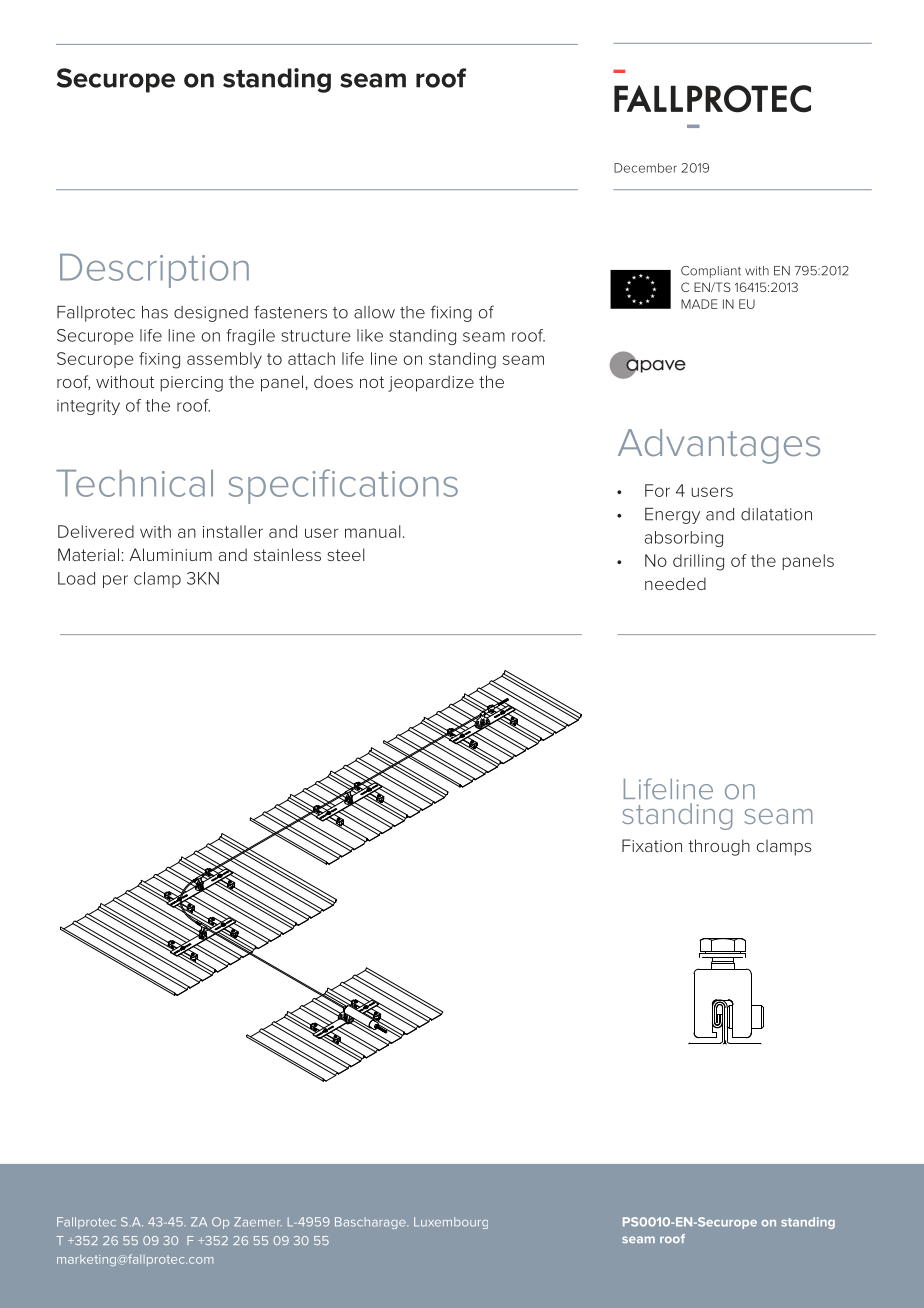  What do you see at coordinates (645, 168) in the page?
I see `December` at bounding box center [645, 168].
